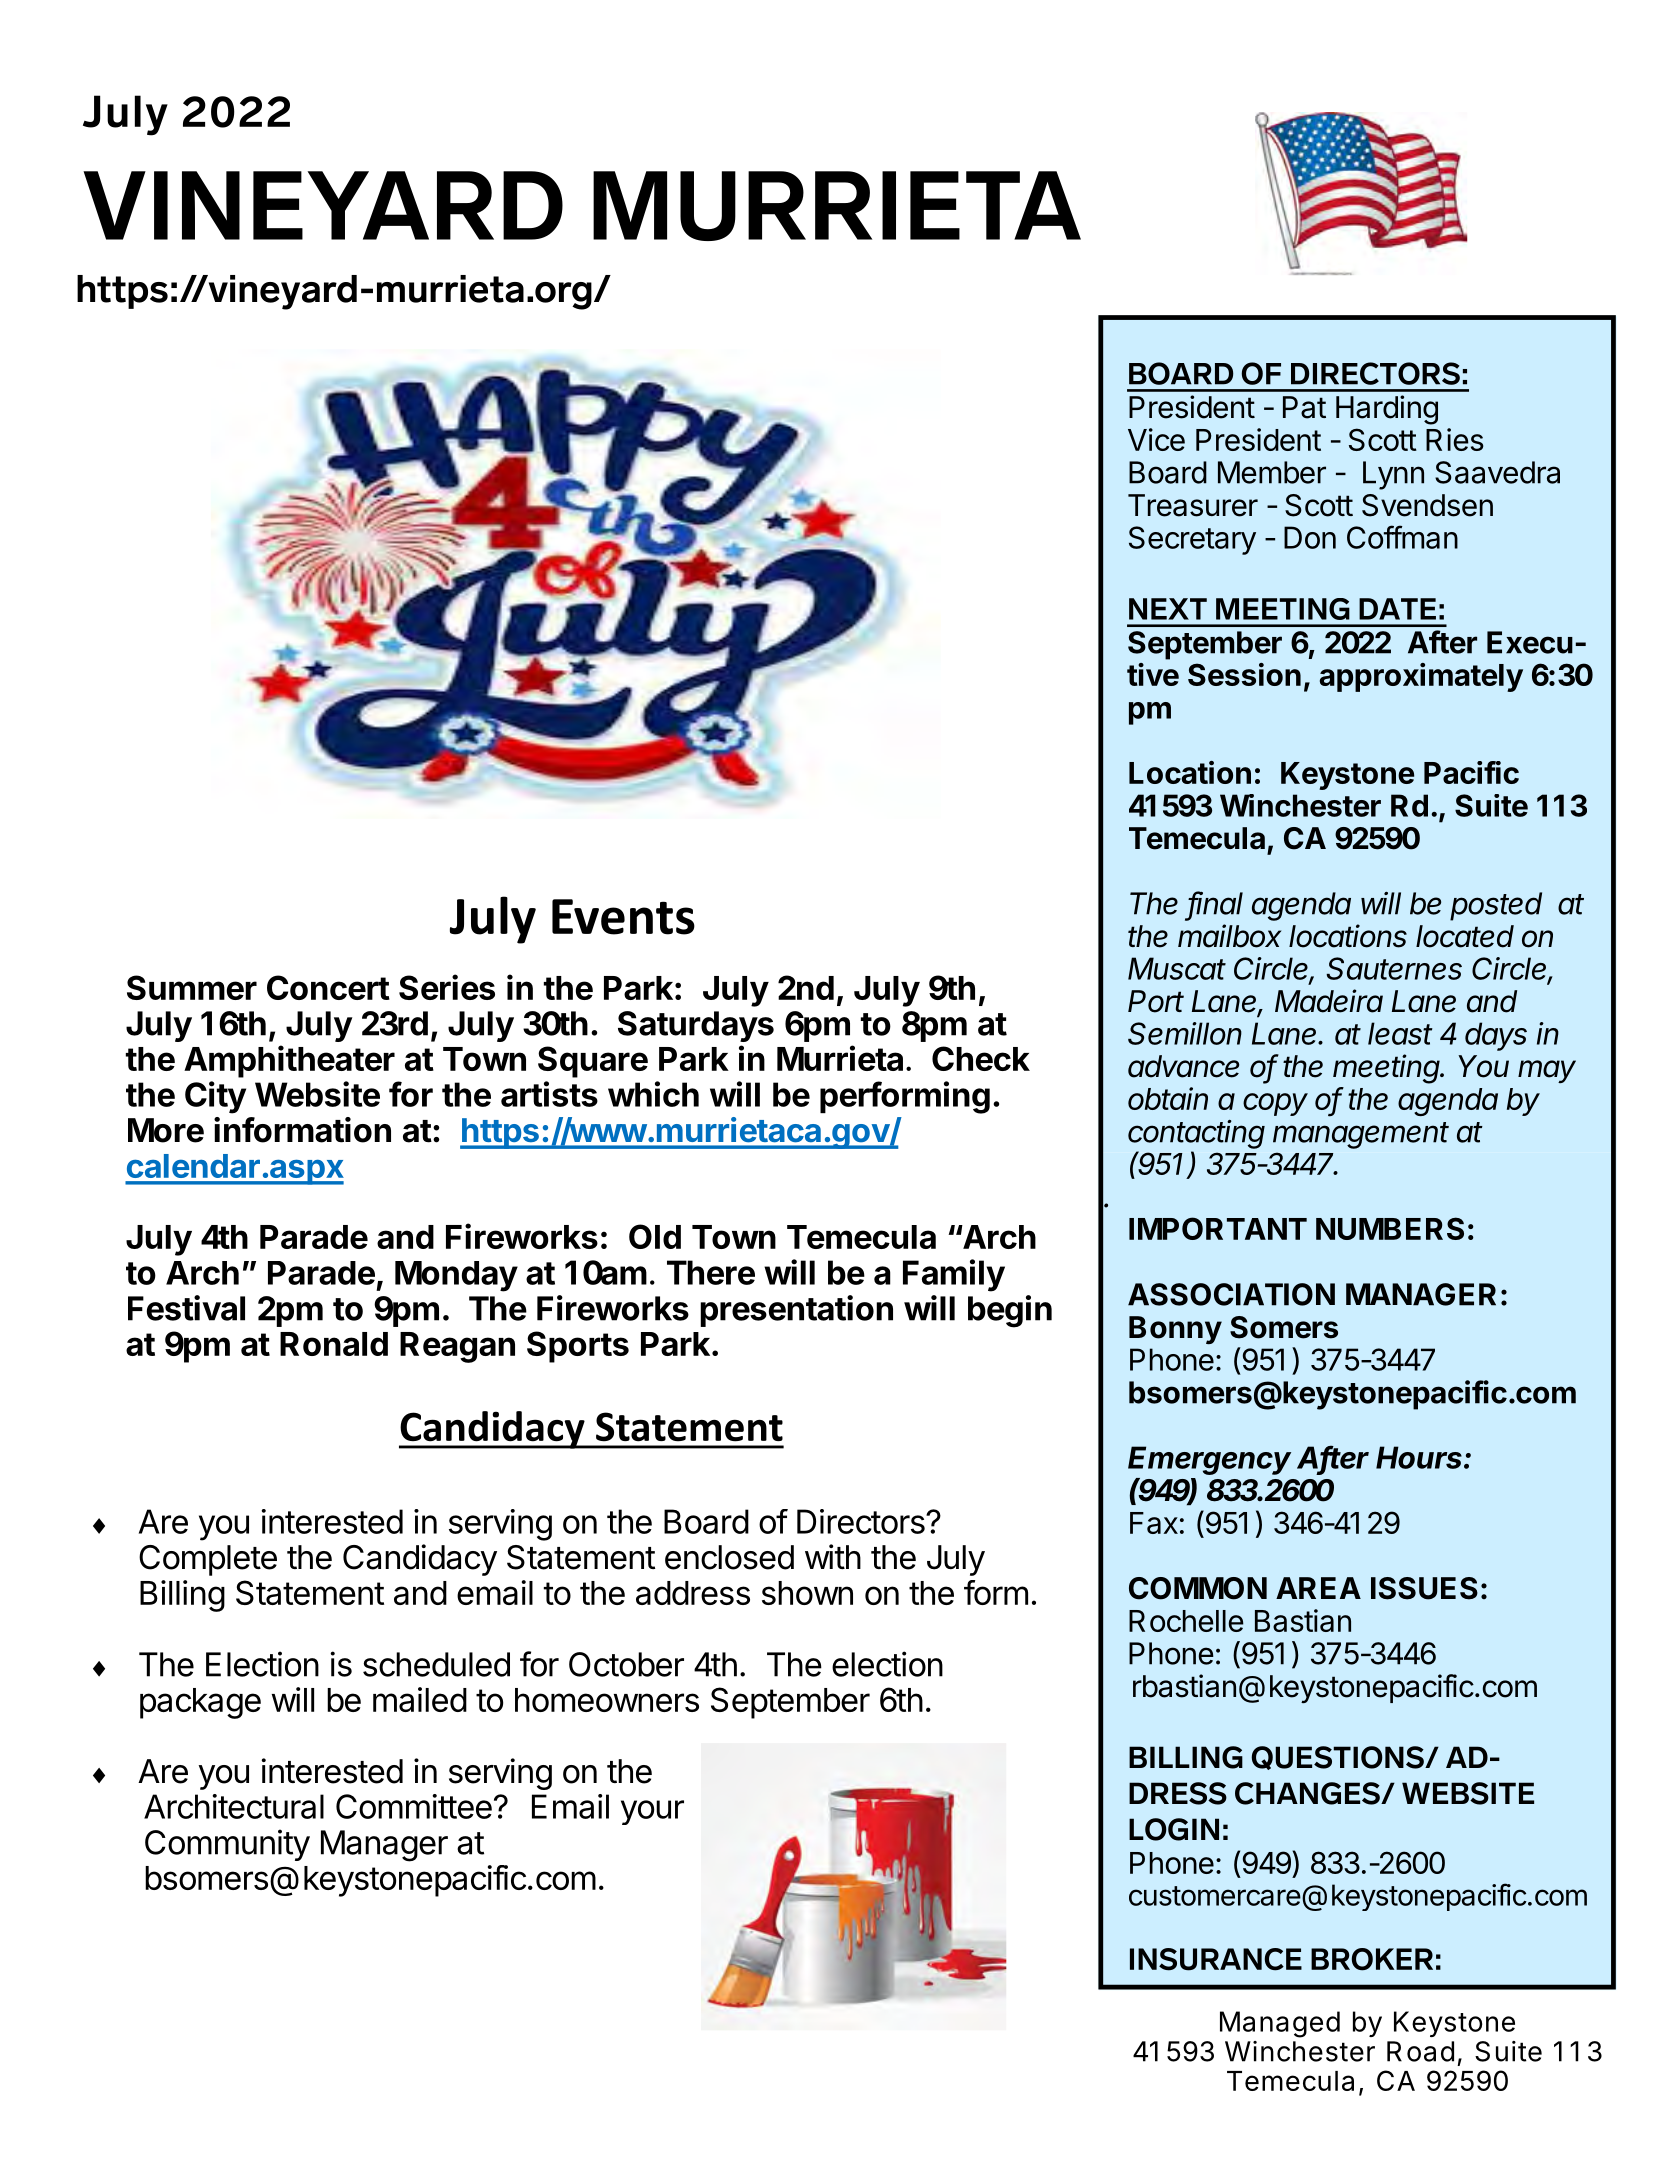  I want to click on least, so click(1400, 1033).
